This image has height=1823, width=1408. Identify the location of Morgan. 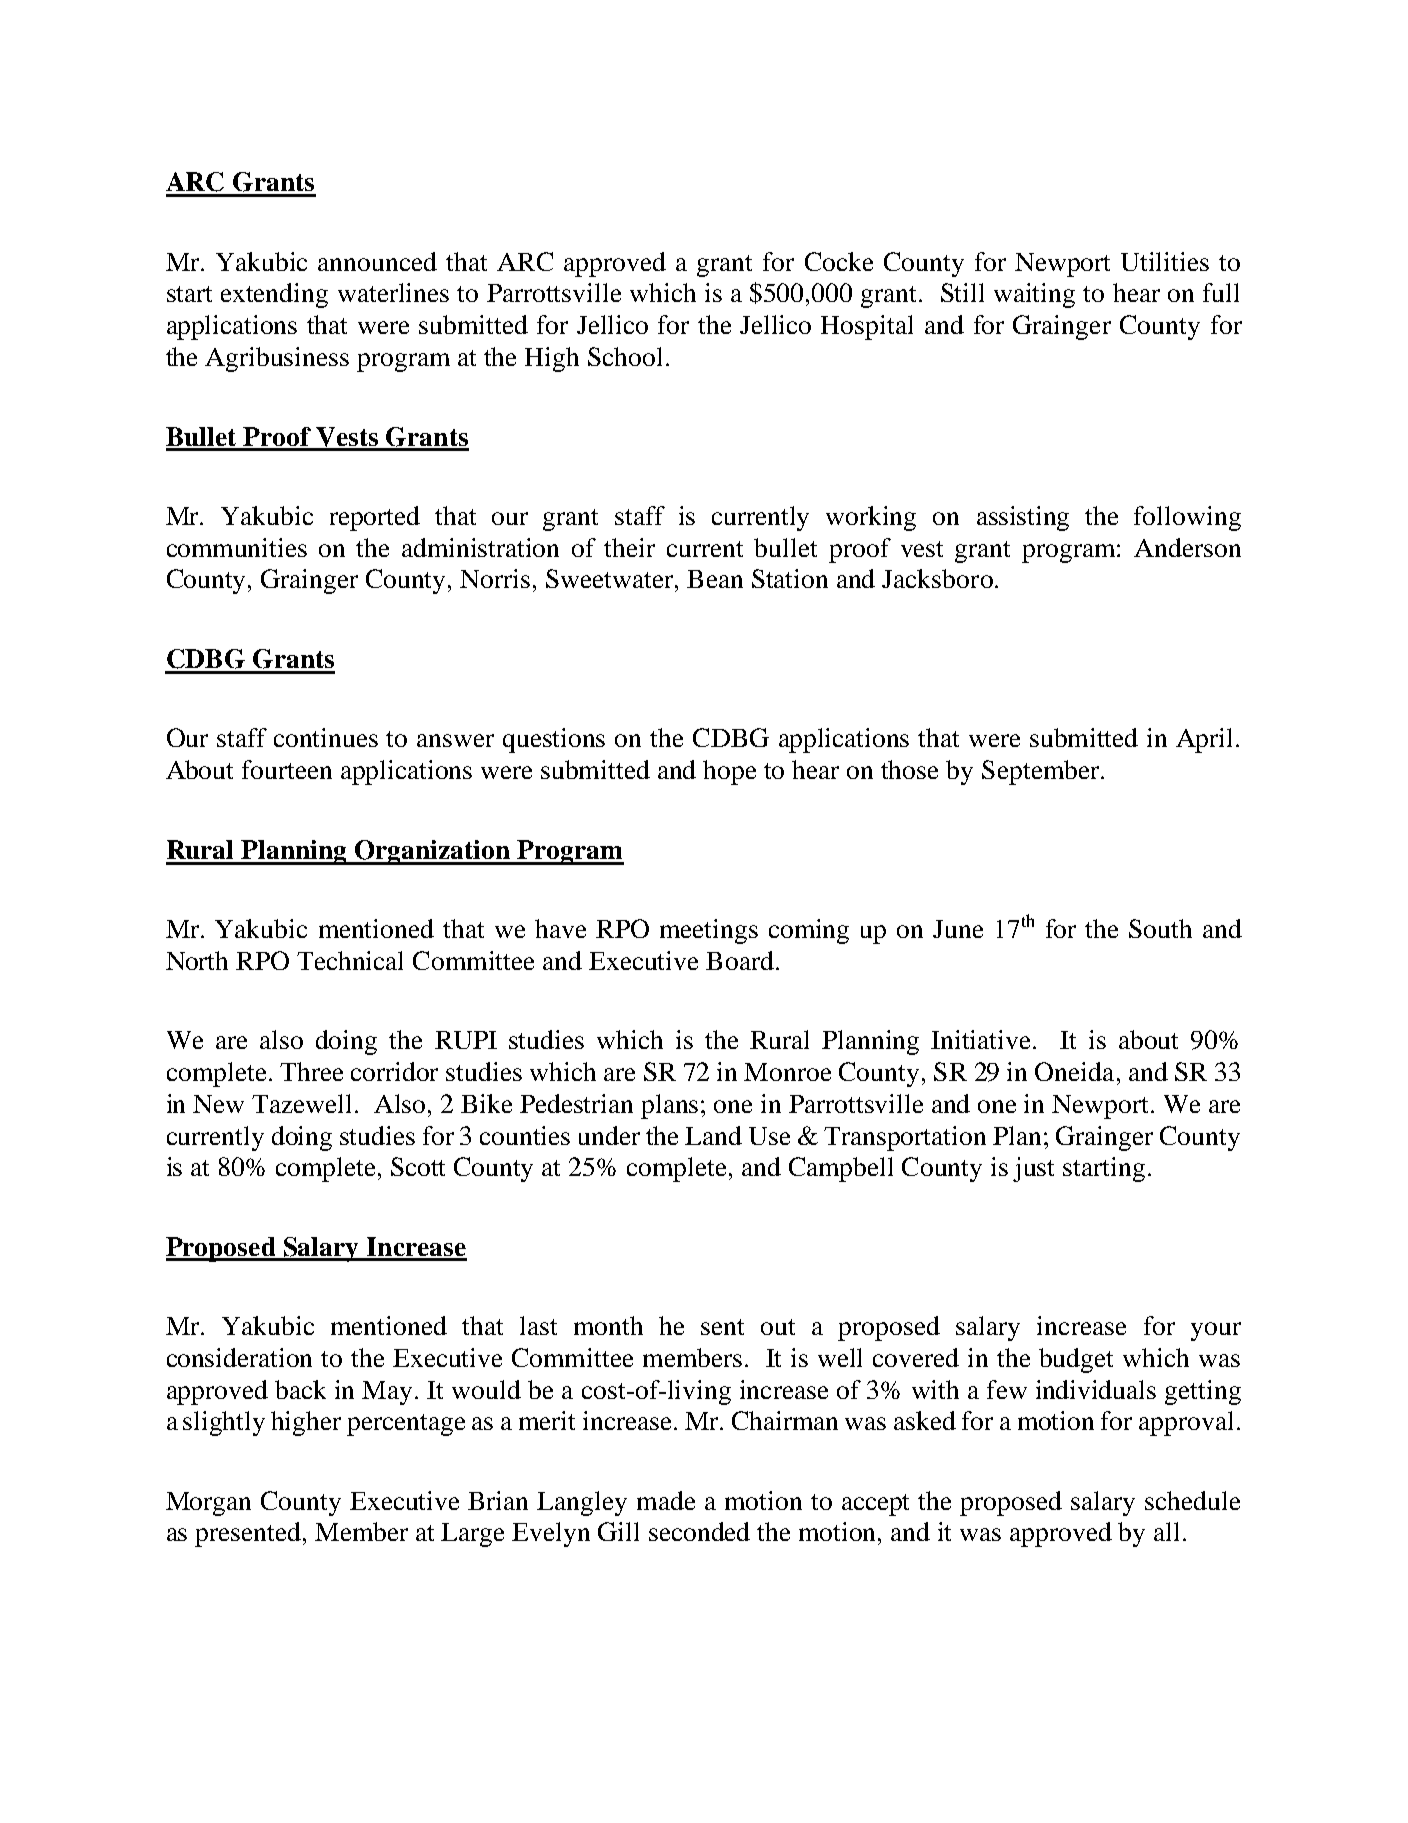
(208, 1504).
